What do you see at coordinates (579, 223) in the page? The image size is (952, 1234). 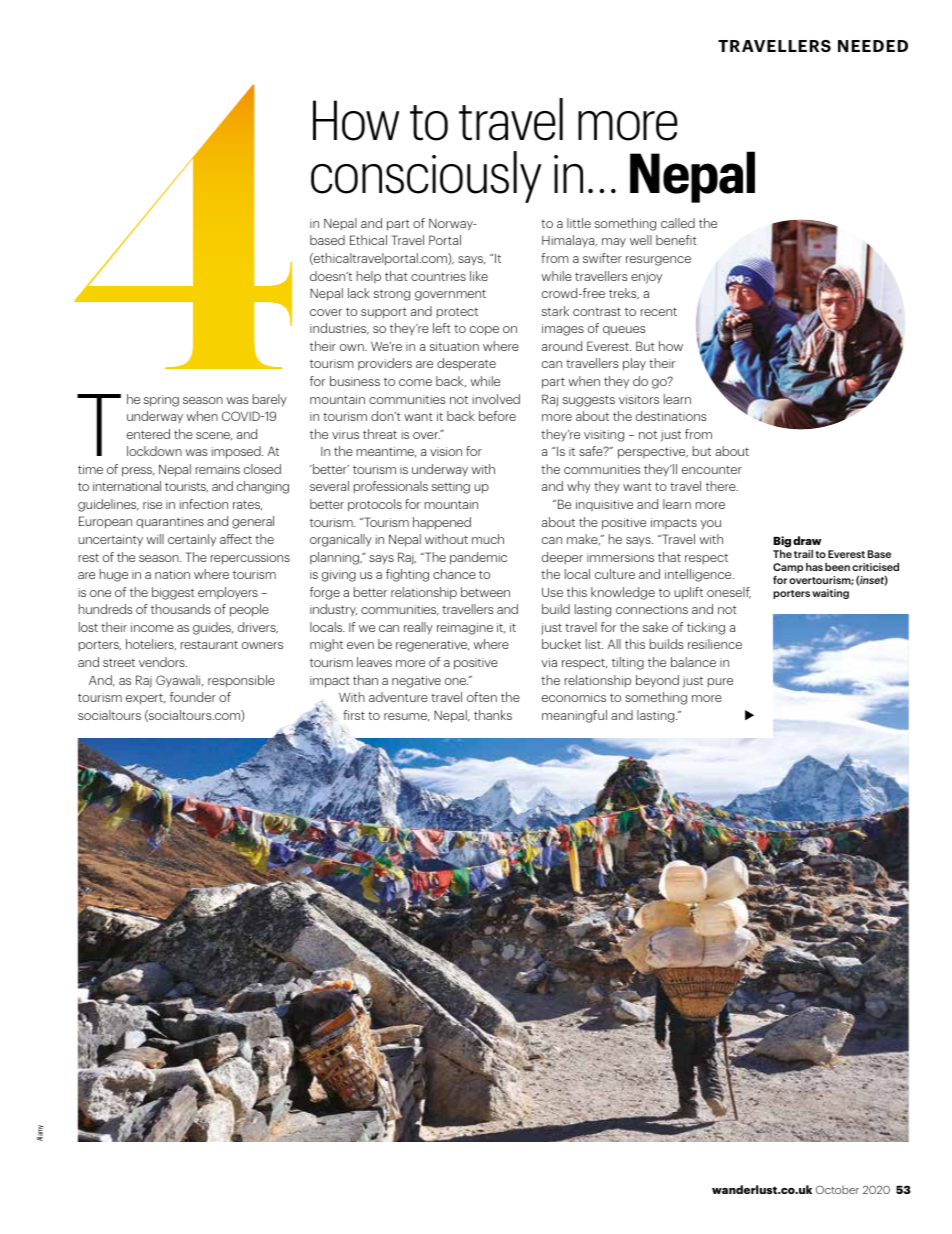 I see `little` at bounding box center [579, 223].
